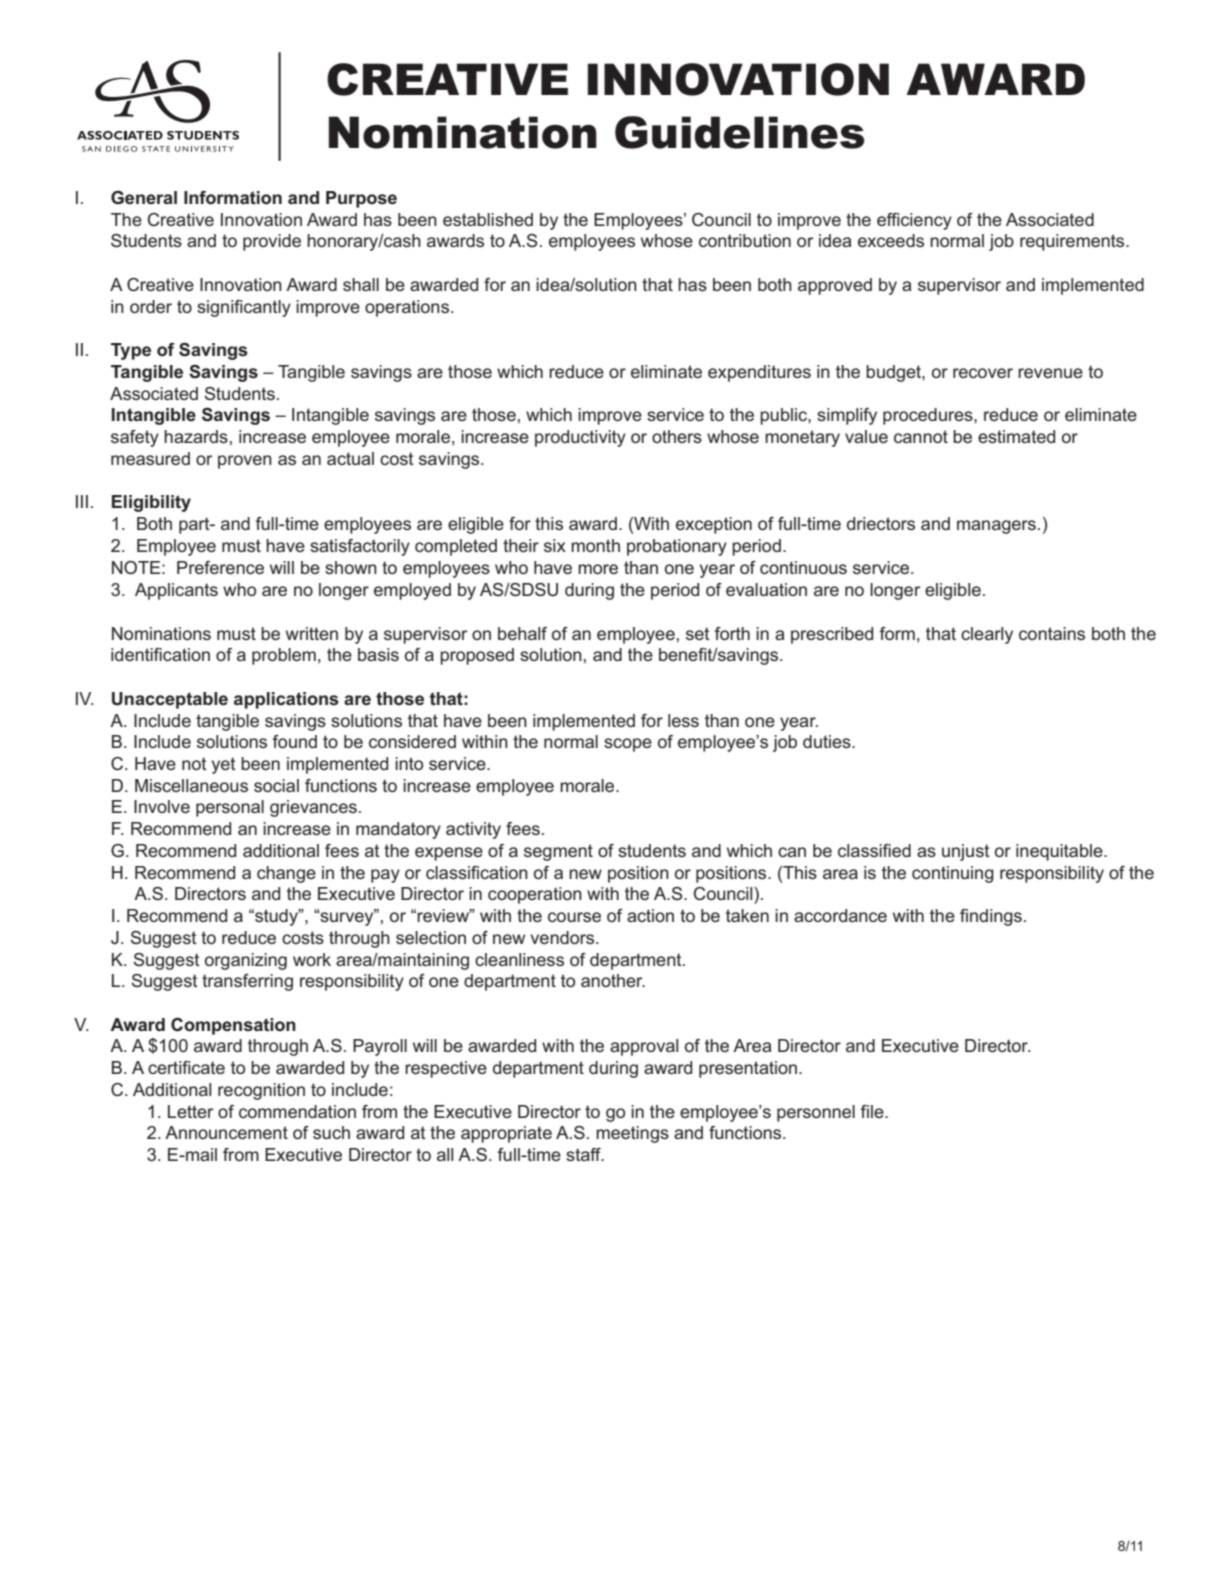  What do you see at coordinates (190, 1111) in the screenshot?
I see `Letter` at bounding box center [190, 1111].
